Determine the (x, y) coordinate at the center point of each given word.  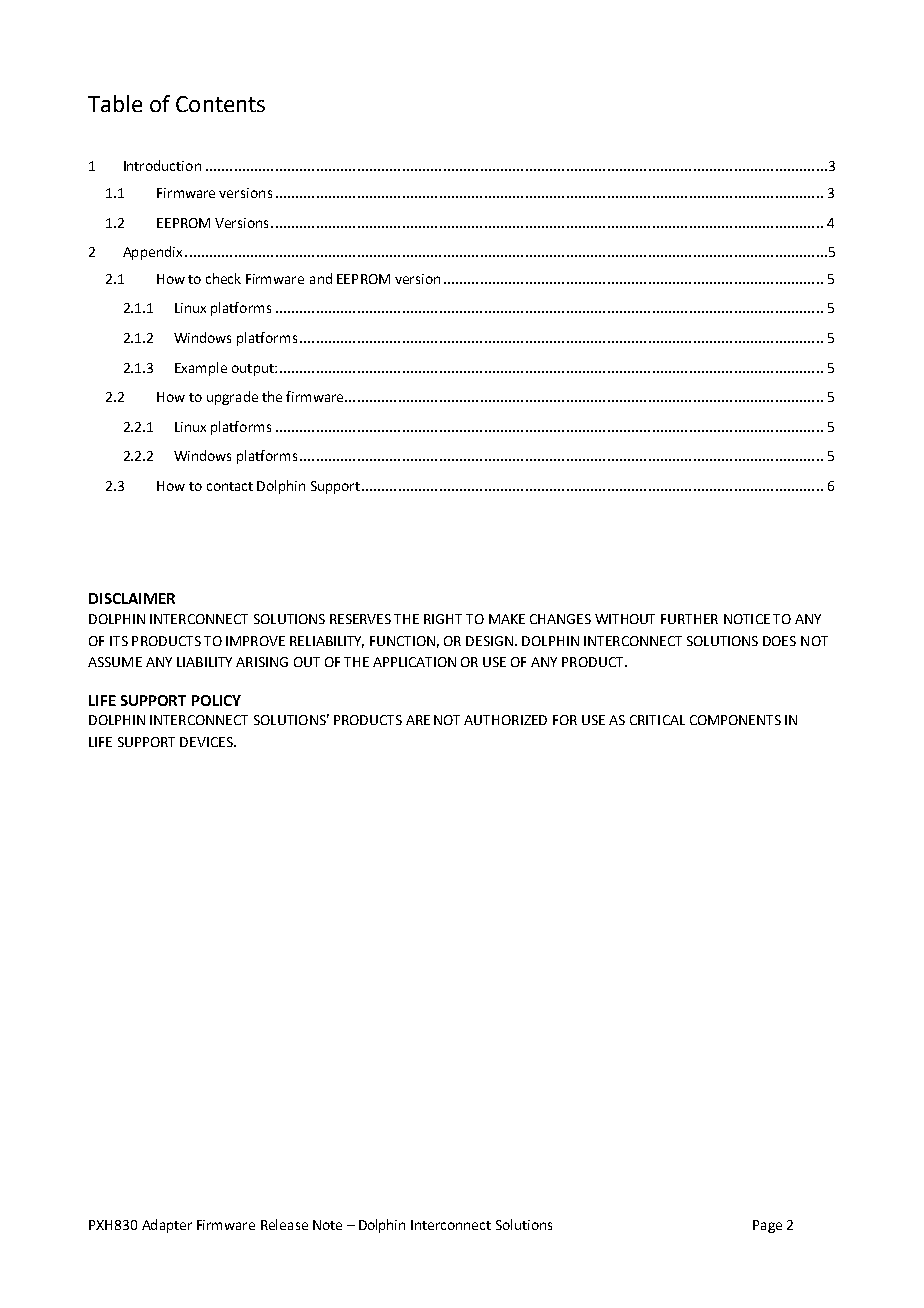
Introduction (162, 165)
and (321, 278)
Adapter (167, 1226)
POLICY (216, 700)
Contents (220, 104)
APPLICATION (414, 662)
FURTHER (689, 619)
